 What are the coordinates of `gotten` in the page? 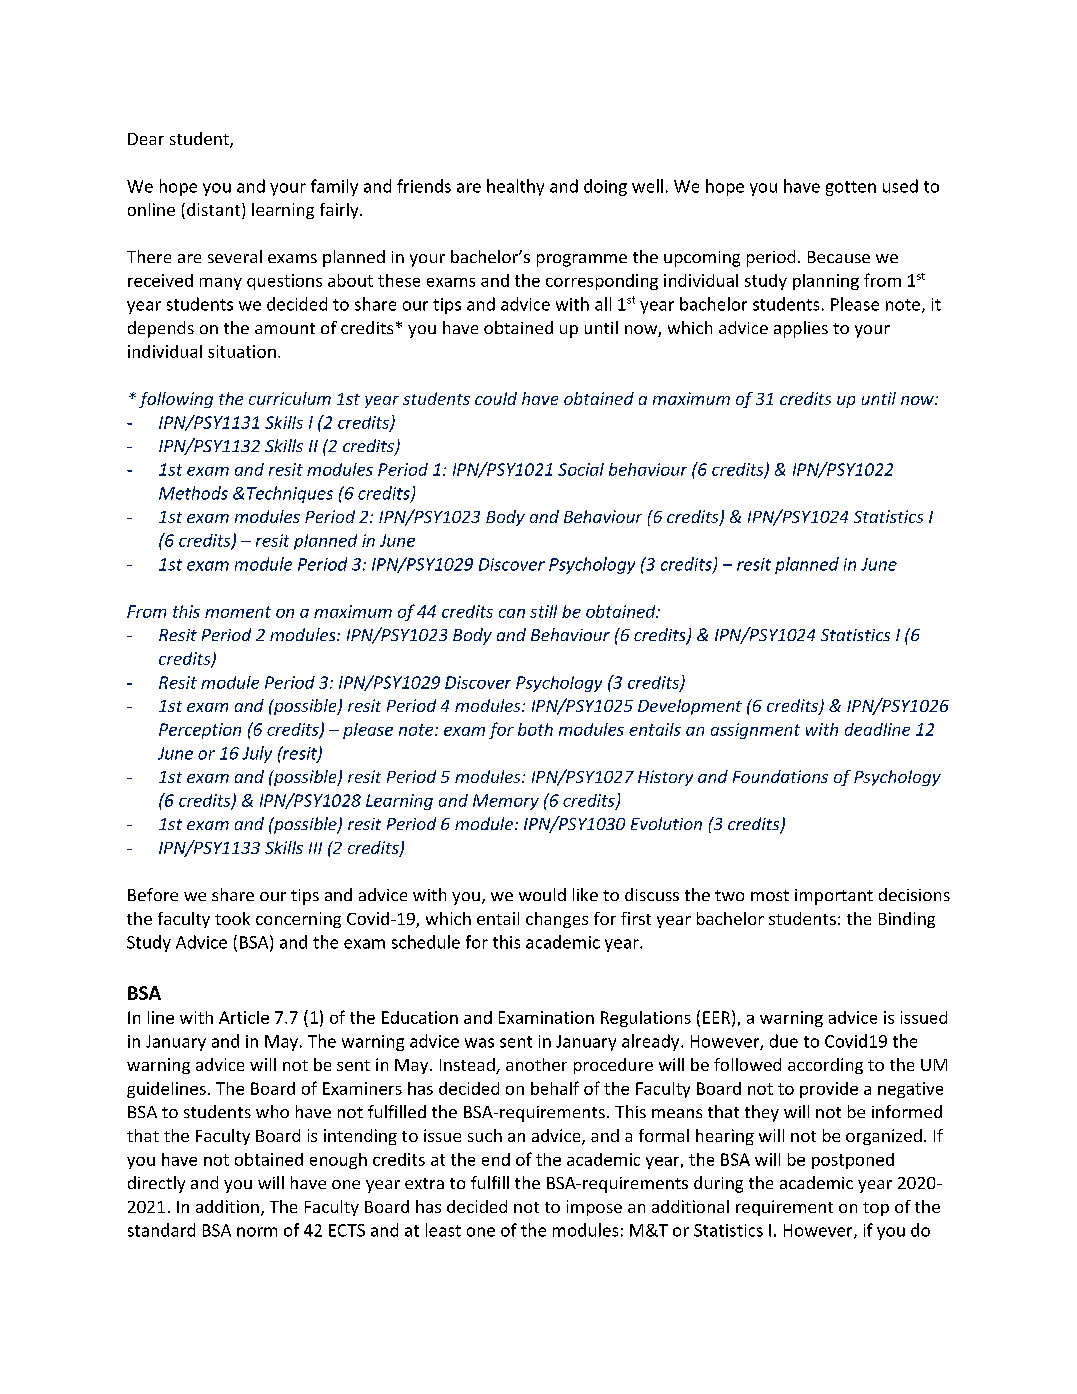 It's located at (851, 188).
